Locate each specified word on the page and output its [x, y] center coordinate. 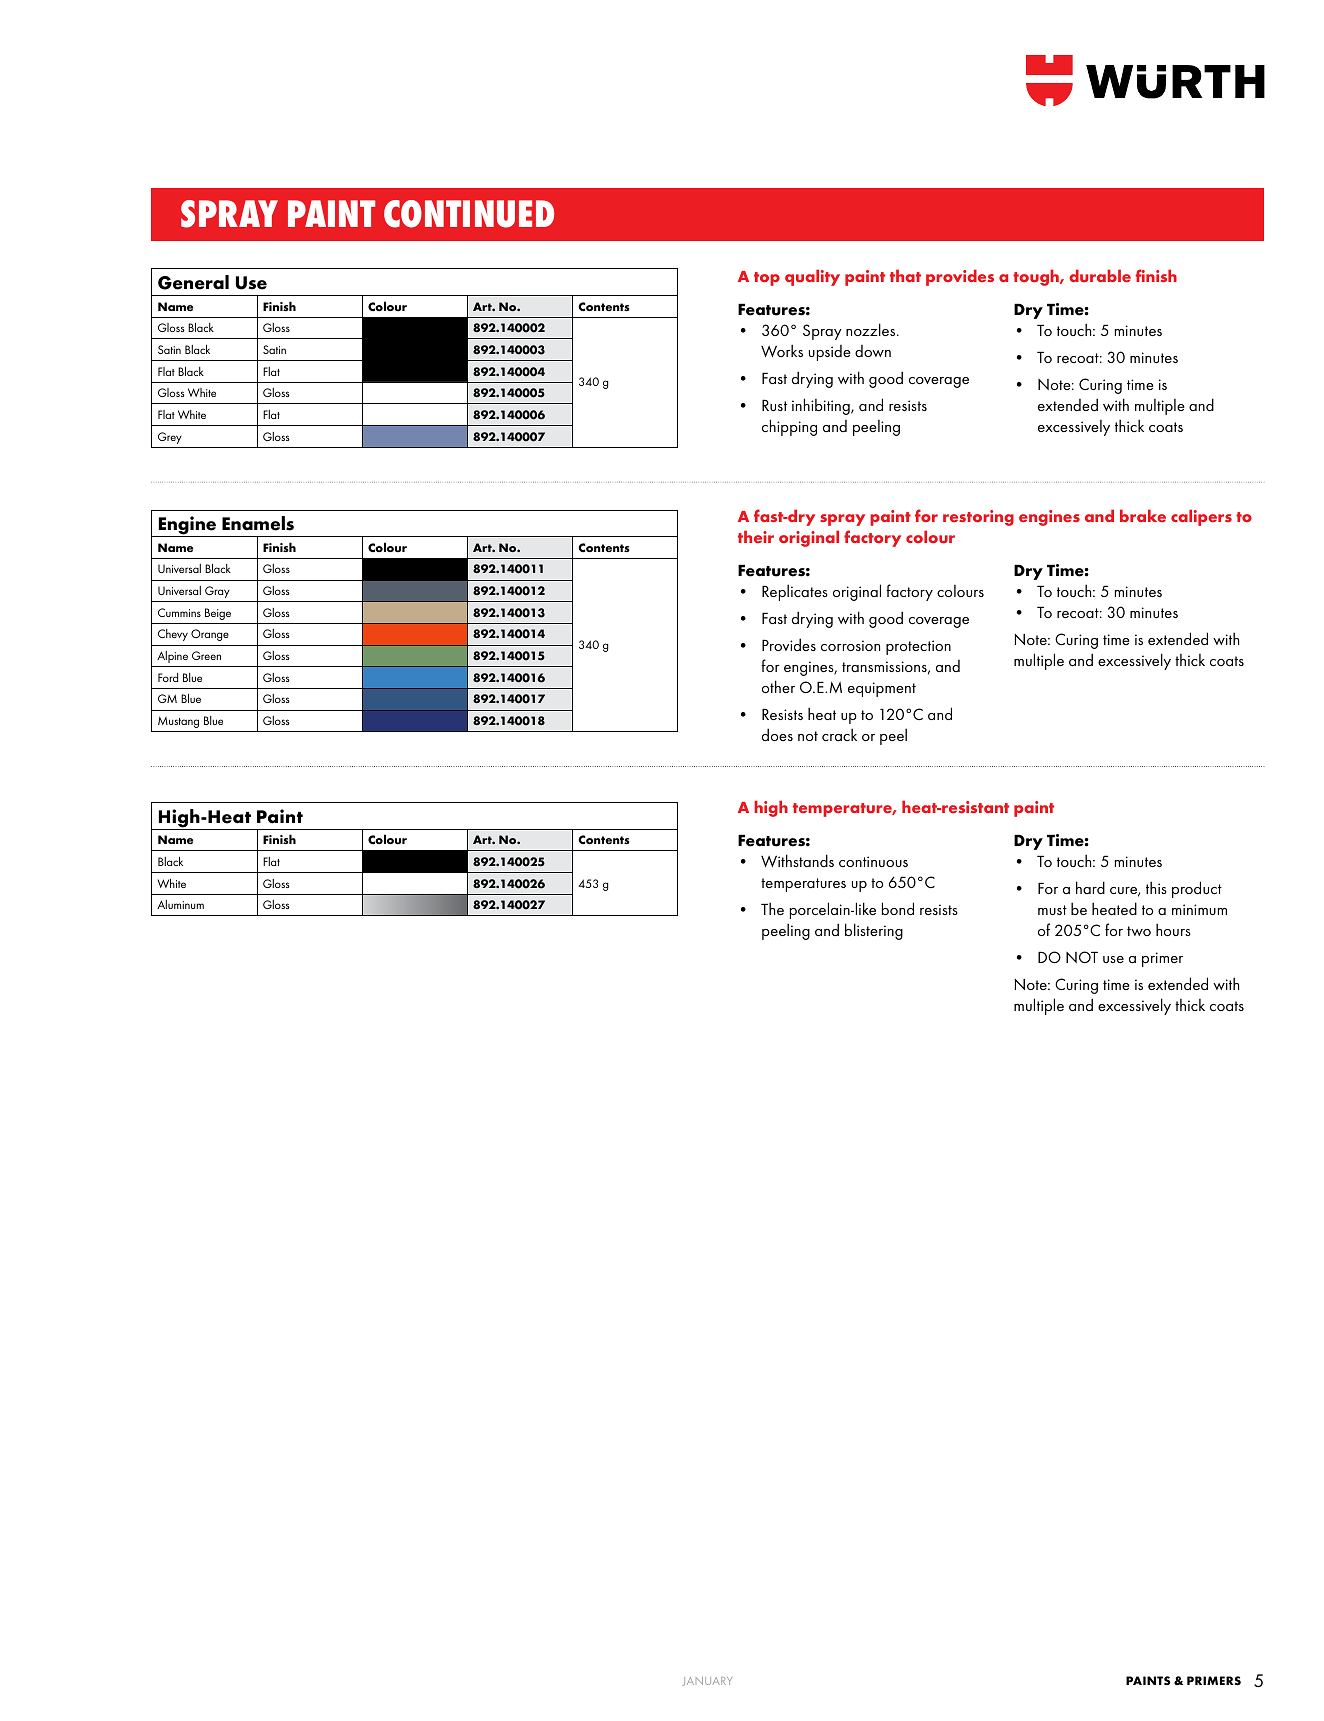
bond [898, 908]
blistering [874, 931]
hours [1173, 929]
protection [918, 647]
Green [206, 655]
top [767, 279]
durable [1100, 275]
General [193, 282]
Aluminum [180, 904]
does [777, 734]
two [1139, 931]
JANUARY [707, 1681]
